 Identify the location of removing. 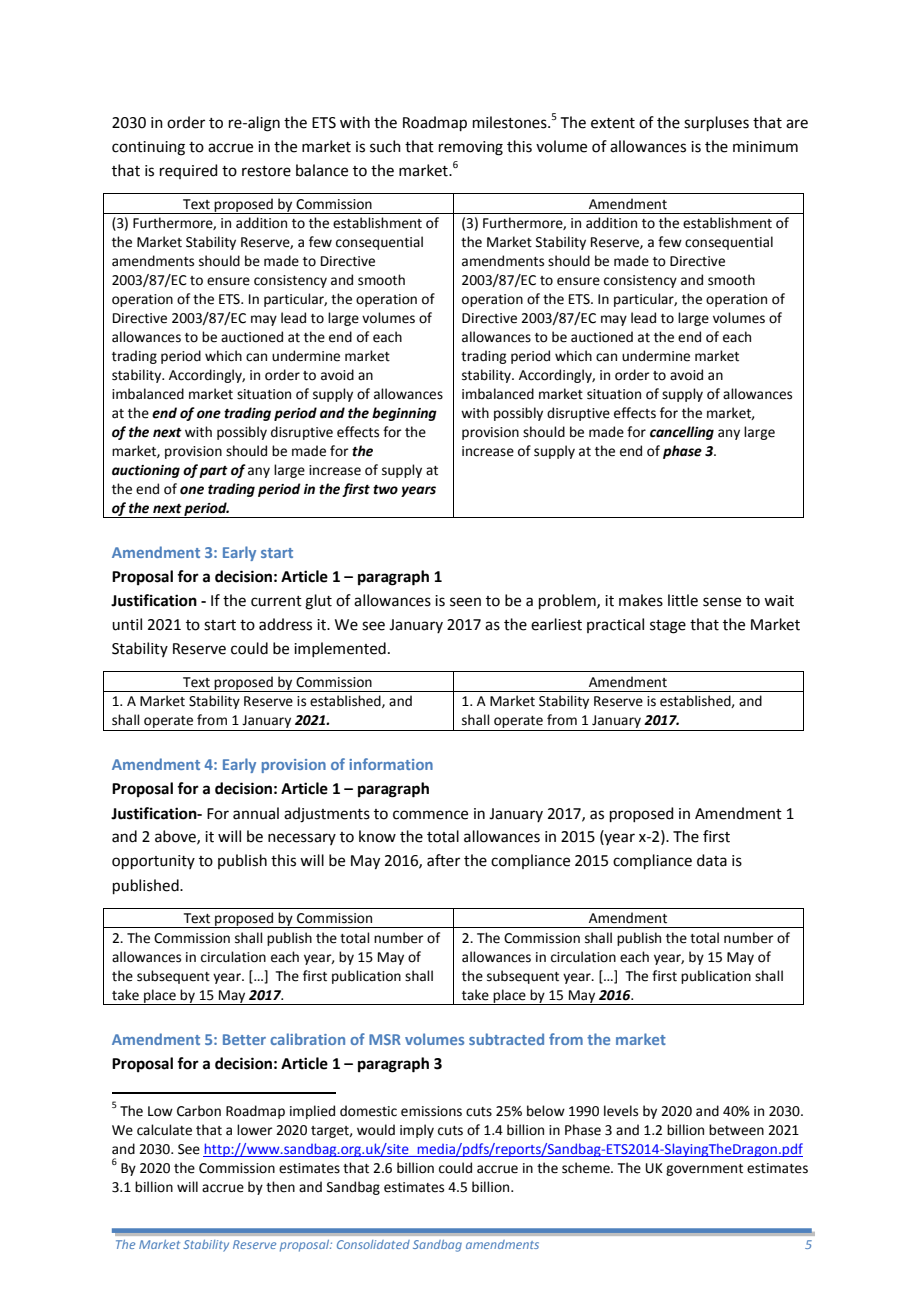
(471, 148).
